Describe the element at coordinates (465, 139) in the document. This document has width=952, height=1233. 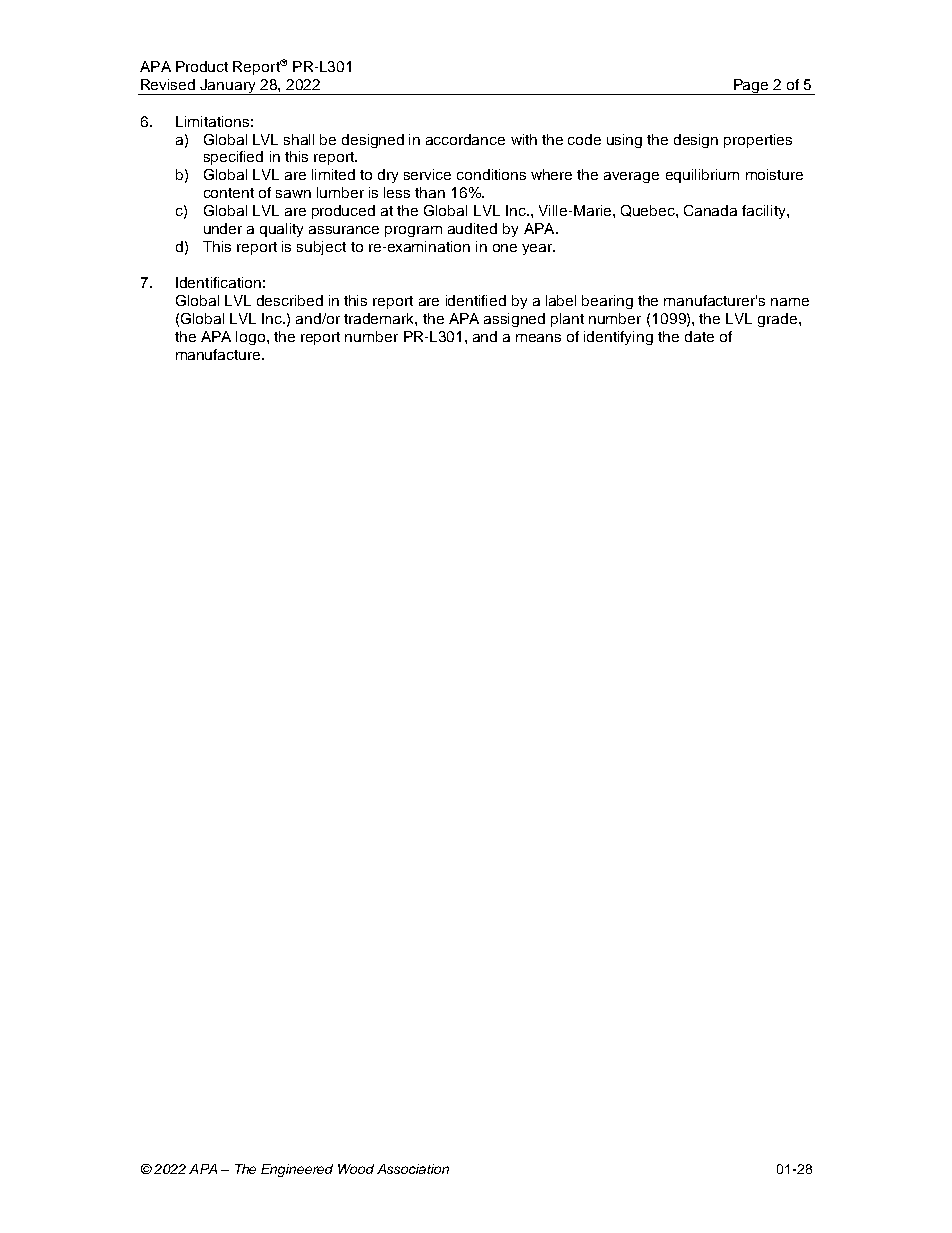
I see `accordance` at that location.
